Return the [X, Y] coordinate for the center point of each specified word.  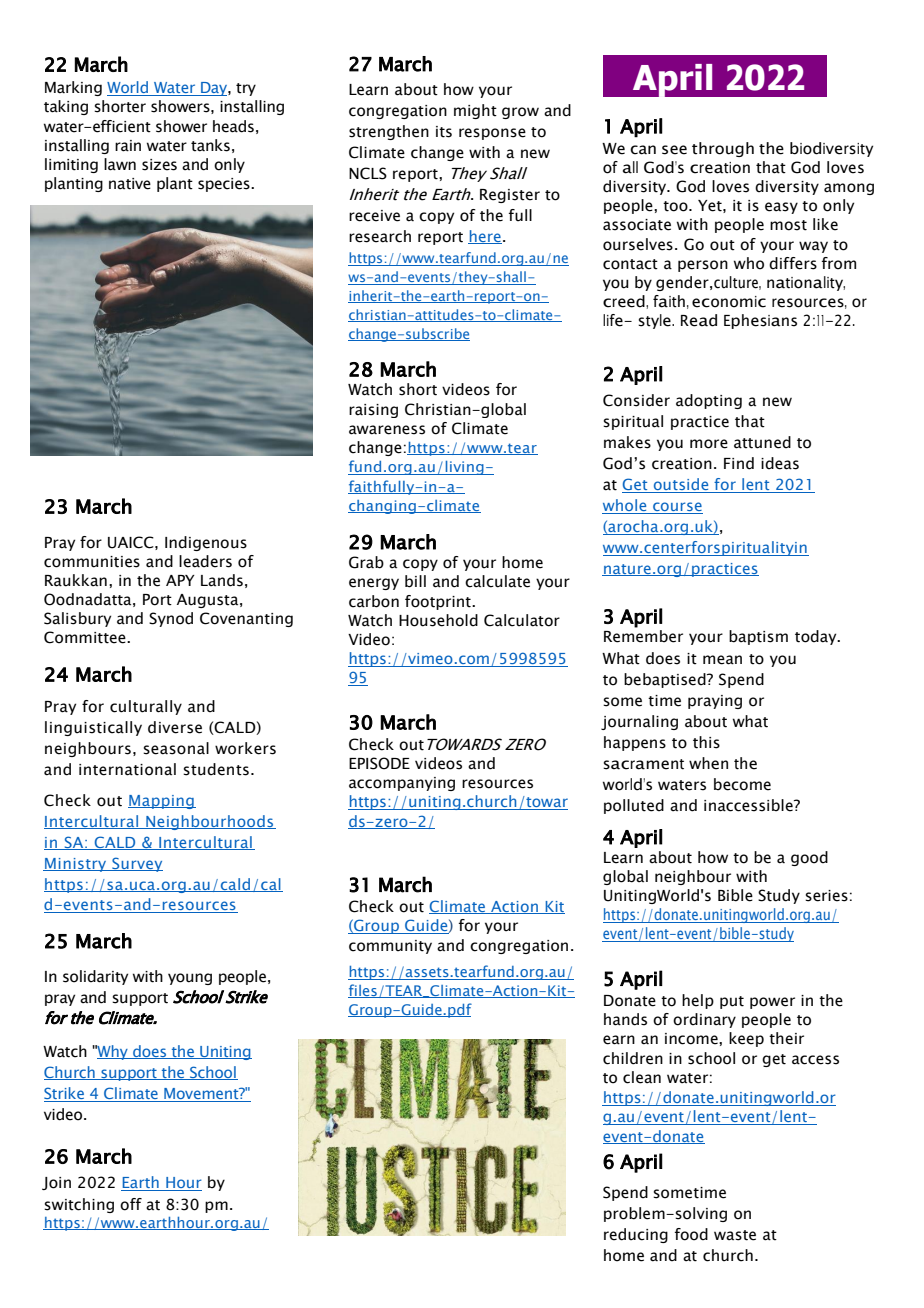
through [723, 149]
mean [722, 660]
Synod [171, 619]
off [131, 1204]
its [444, 132]
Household [438, 620]
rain [128, 146]
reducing [636, 1235]
